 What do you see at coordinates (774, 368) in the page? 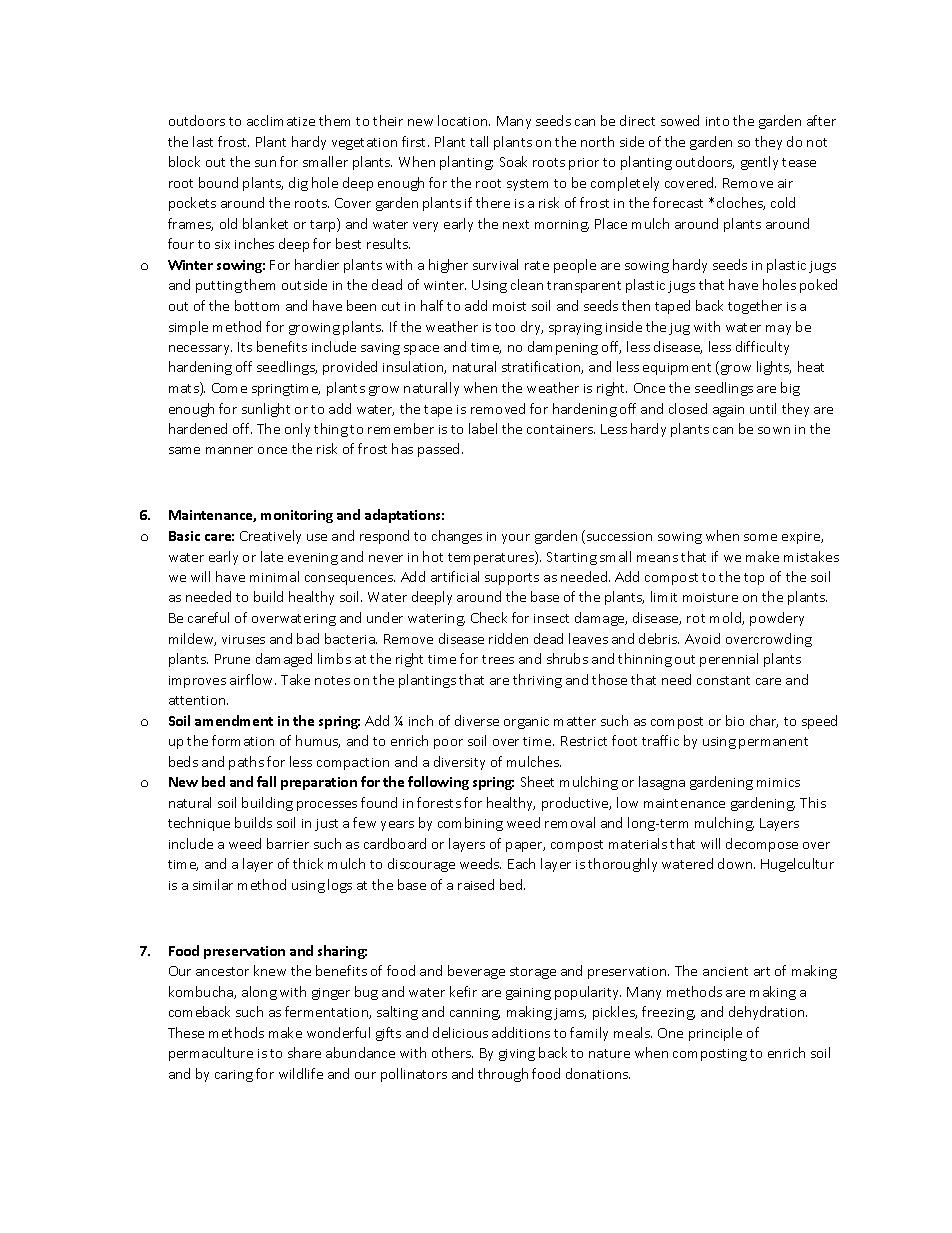
I see `lights` at bounding box center [774, 368].
